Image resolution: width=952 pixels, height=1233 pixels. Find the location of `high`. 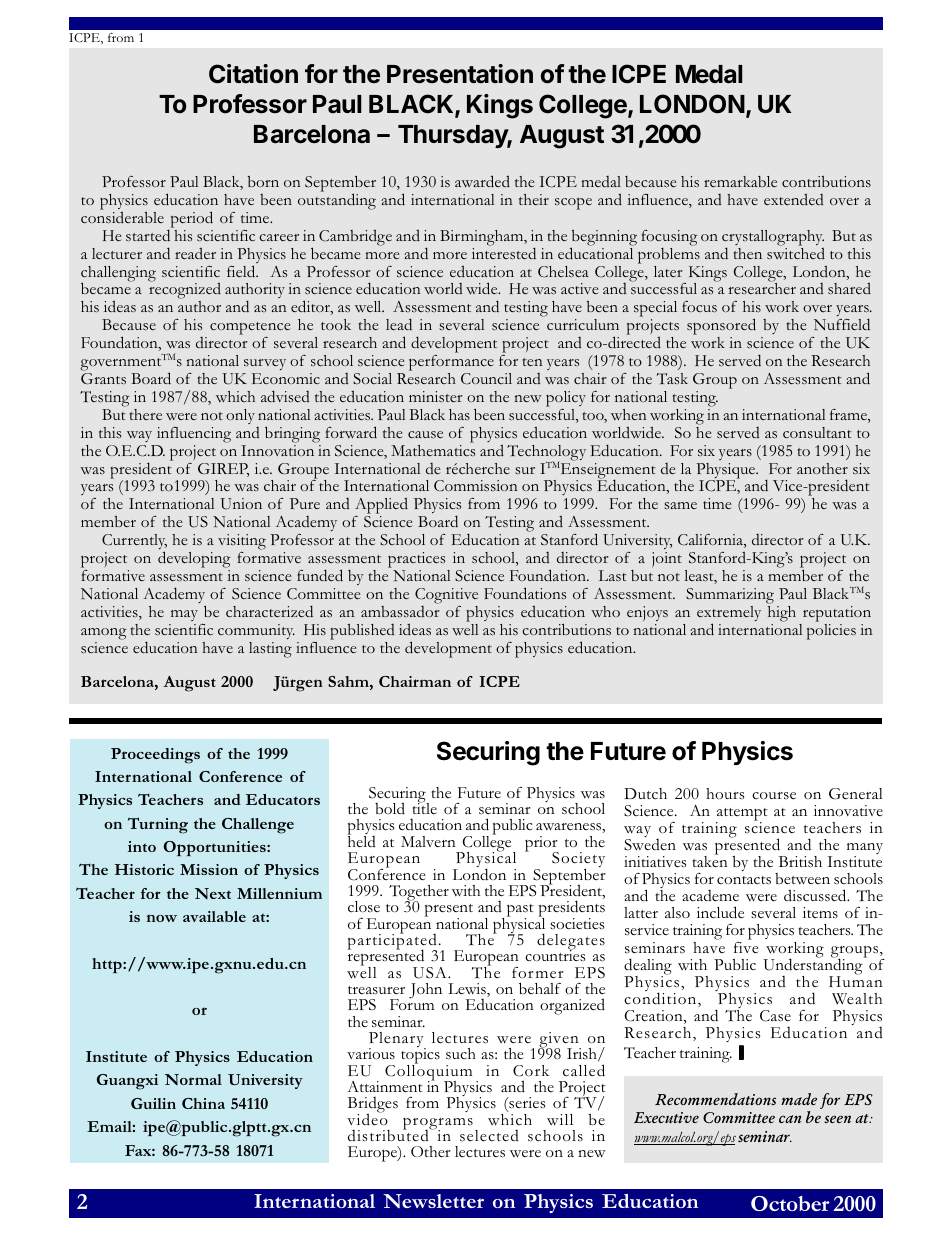

high is located at coordinates (782, 614).
